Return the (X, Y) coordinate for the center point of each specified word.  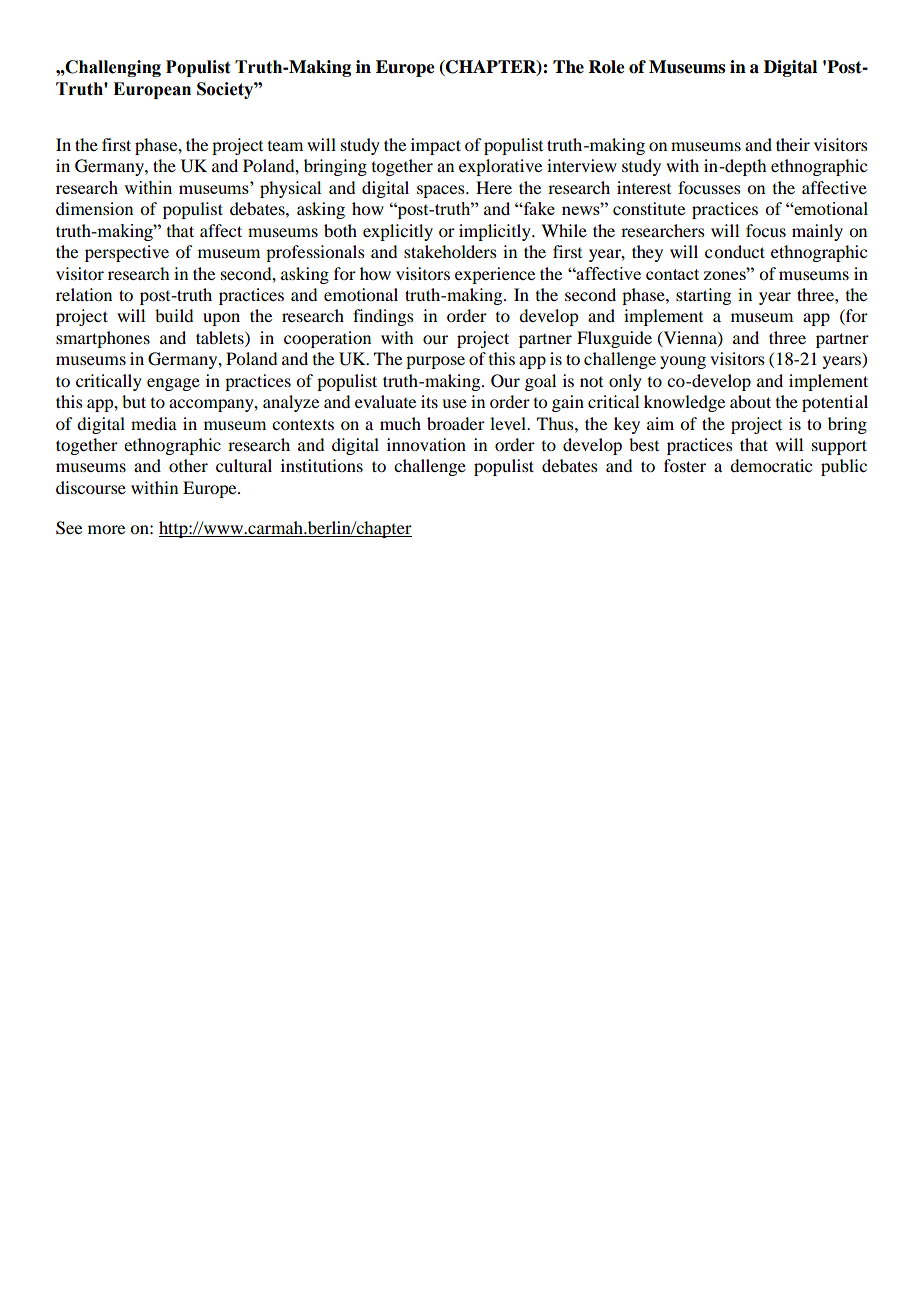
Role (607, 67)
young (683, 362)
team (285, 146)
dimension (94, 208)
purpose (435, 362)
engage (173, 384)
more (106, 529)
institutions (322, 465)
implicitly (496, 232)
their (793, 144)
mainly (817, 232)
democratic (771, 465)
